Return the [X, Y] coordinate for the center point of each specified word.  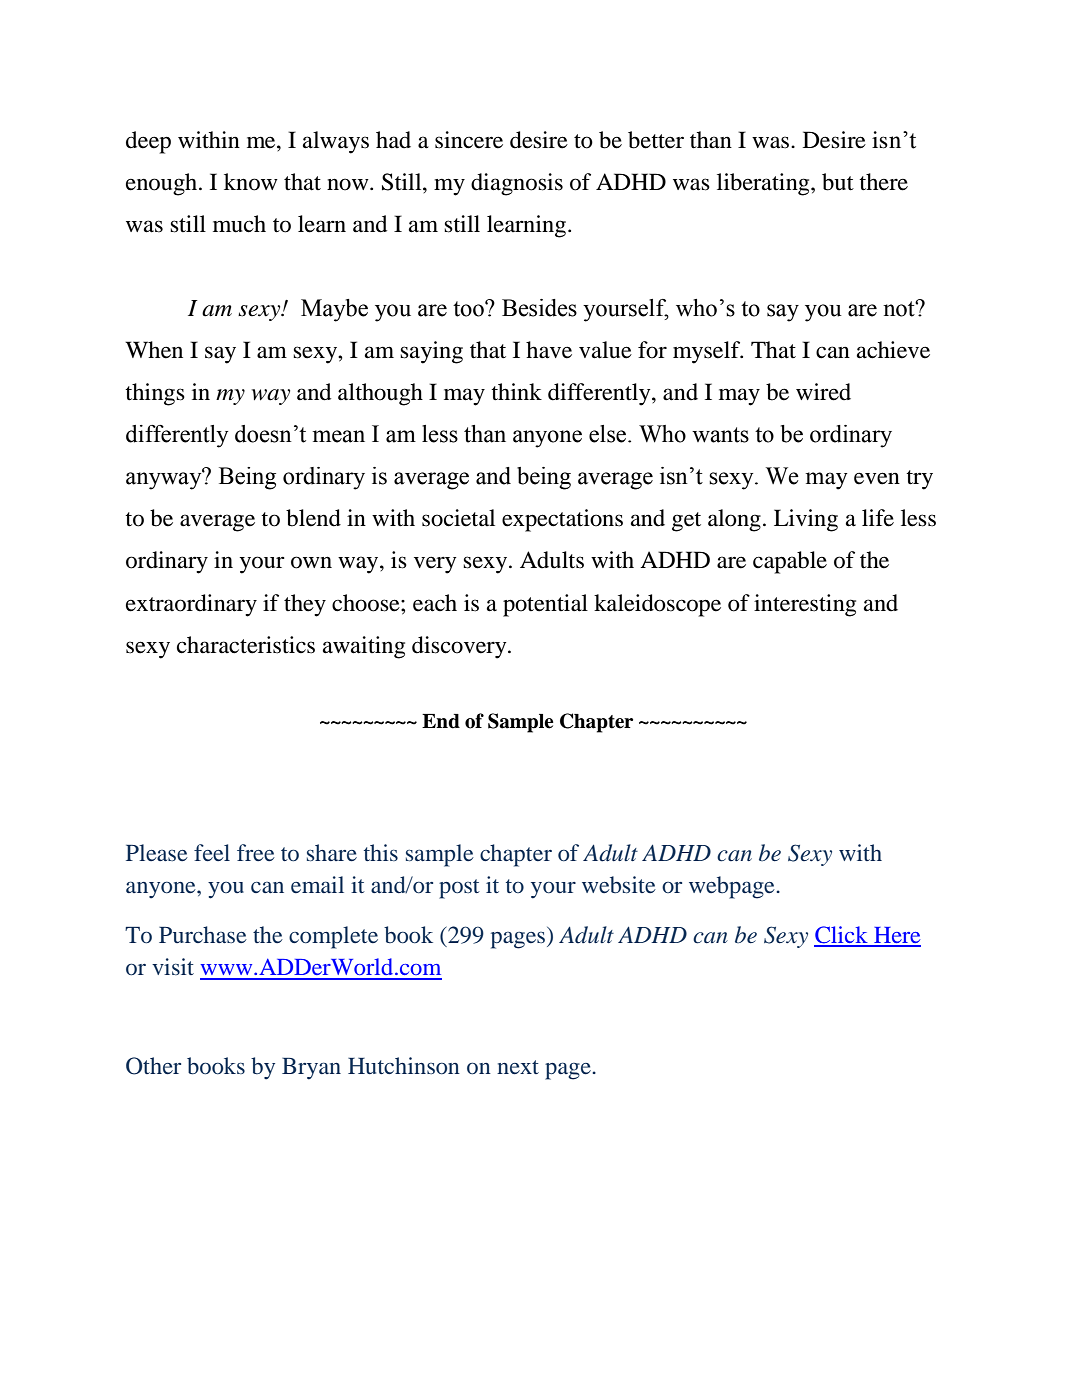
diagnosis [517, 184]
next [518, 1067]
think [516, 392]
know [251, 182]
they [305, 605]
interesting [805, 605]
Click [842, 936]
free [256, 852]
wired [823, 392]
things [155, 394]
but [838, 182]
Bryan [311, 1069]
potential [545, 605]
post [459, 889]
